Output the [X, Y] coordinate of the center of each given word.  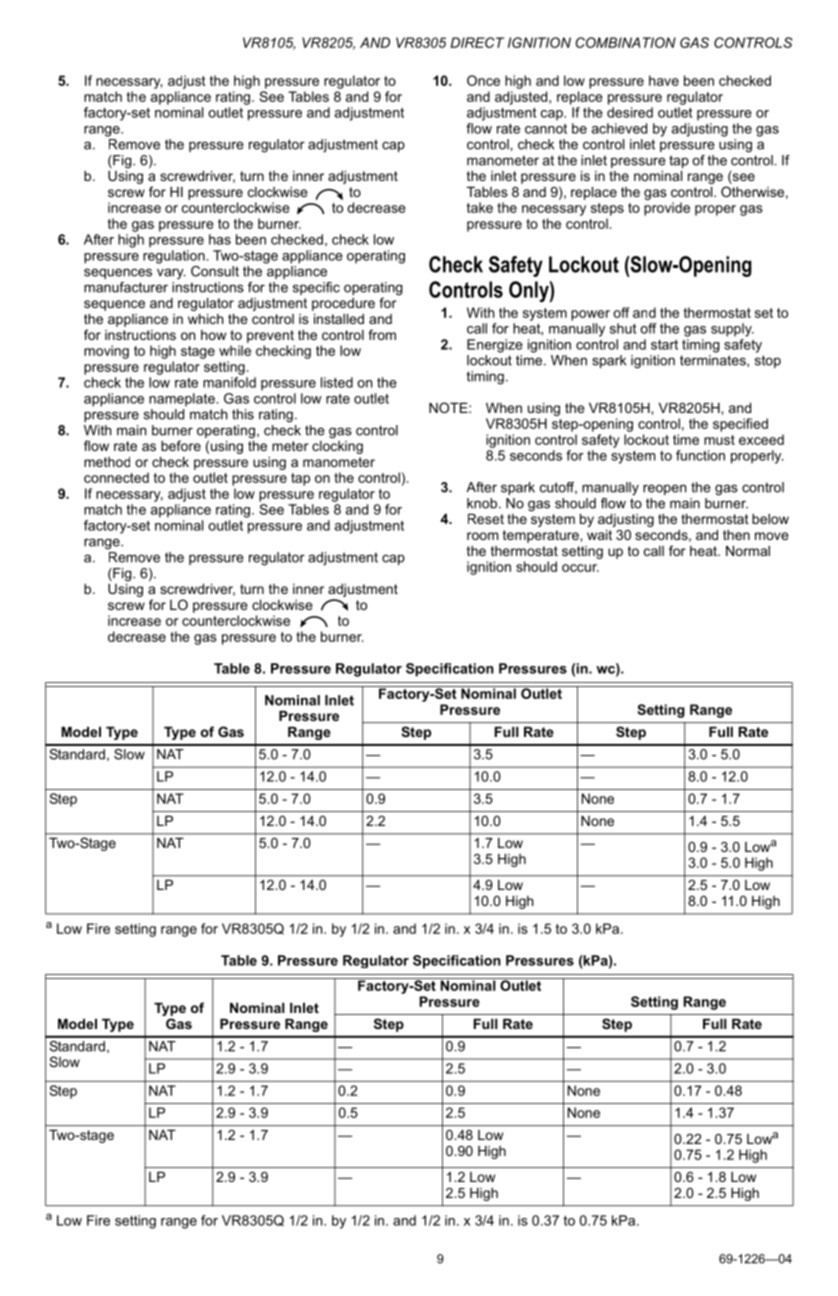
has [220, 239]
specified [740, 425]
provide [667, 209]
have [664, 80]
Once [483, 80]
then [736, 535]
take [480, 207]
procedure [343, 304]
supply [732, 330]
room [482, 536]
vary [171, 274]
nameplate [182, 400]
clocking [337, 446]
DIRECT [477, 42]
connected [116, 477]
